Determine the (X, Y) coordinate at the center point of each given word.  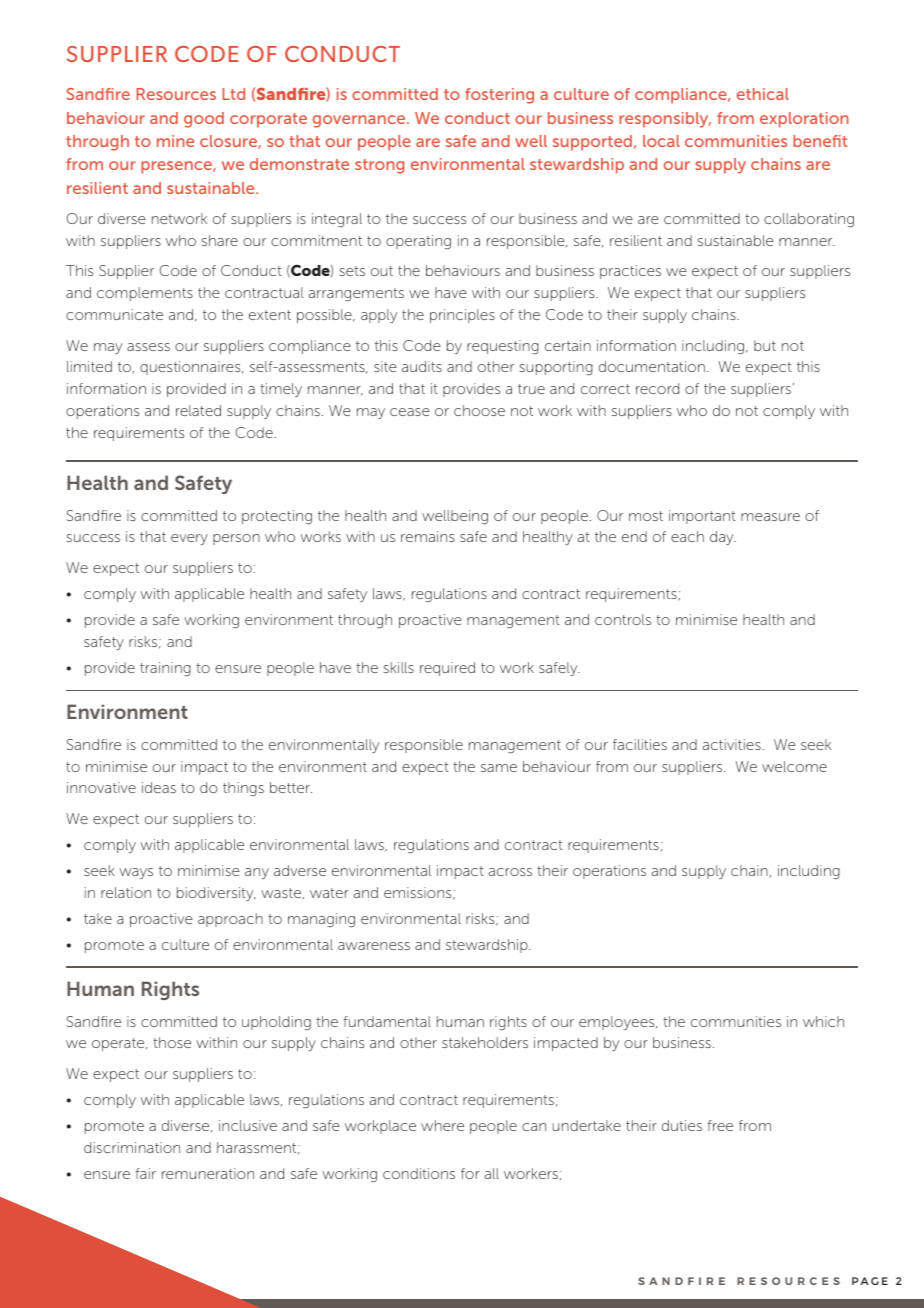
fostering (499, 96)
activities (733, 744)
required (447, 669)
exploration (804, 120)
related (198, 410)
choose (479, 410)
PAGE (870, 1281)
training (165, 669)
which (823, 1021)
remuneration (208, 1173)
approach (230, 920)
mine (175, 141)
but (765, 345)
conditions (419, 1173)
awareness (374, 946)
